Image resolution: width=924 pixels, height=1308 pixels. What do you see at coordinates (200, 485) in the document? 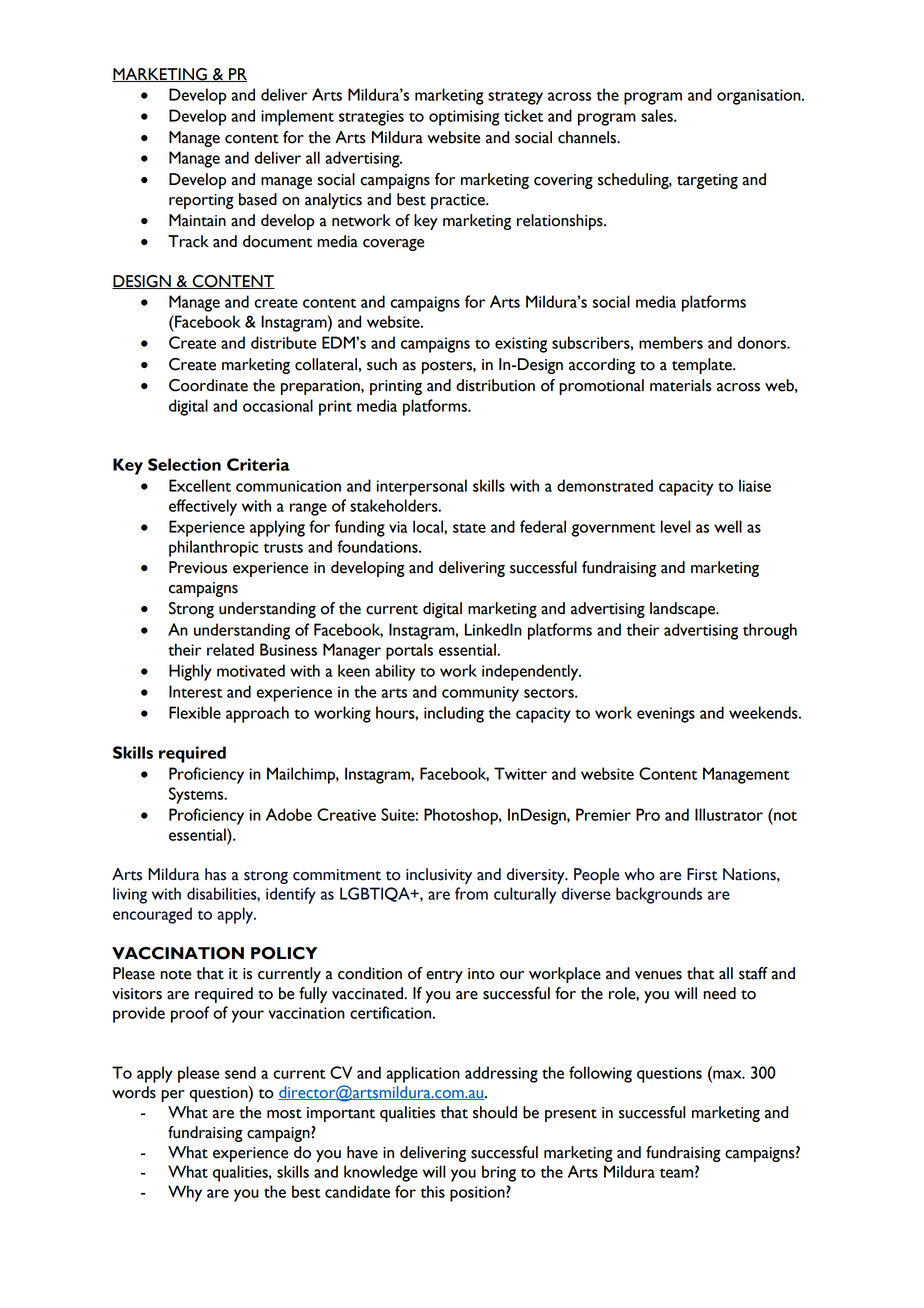
I see `Excellent` at bounding box center [200, 485].
